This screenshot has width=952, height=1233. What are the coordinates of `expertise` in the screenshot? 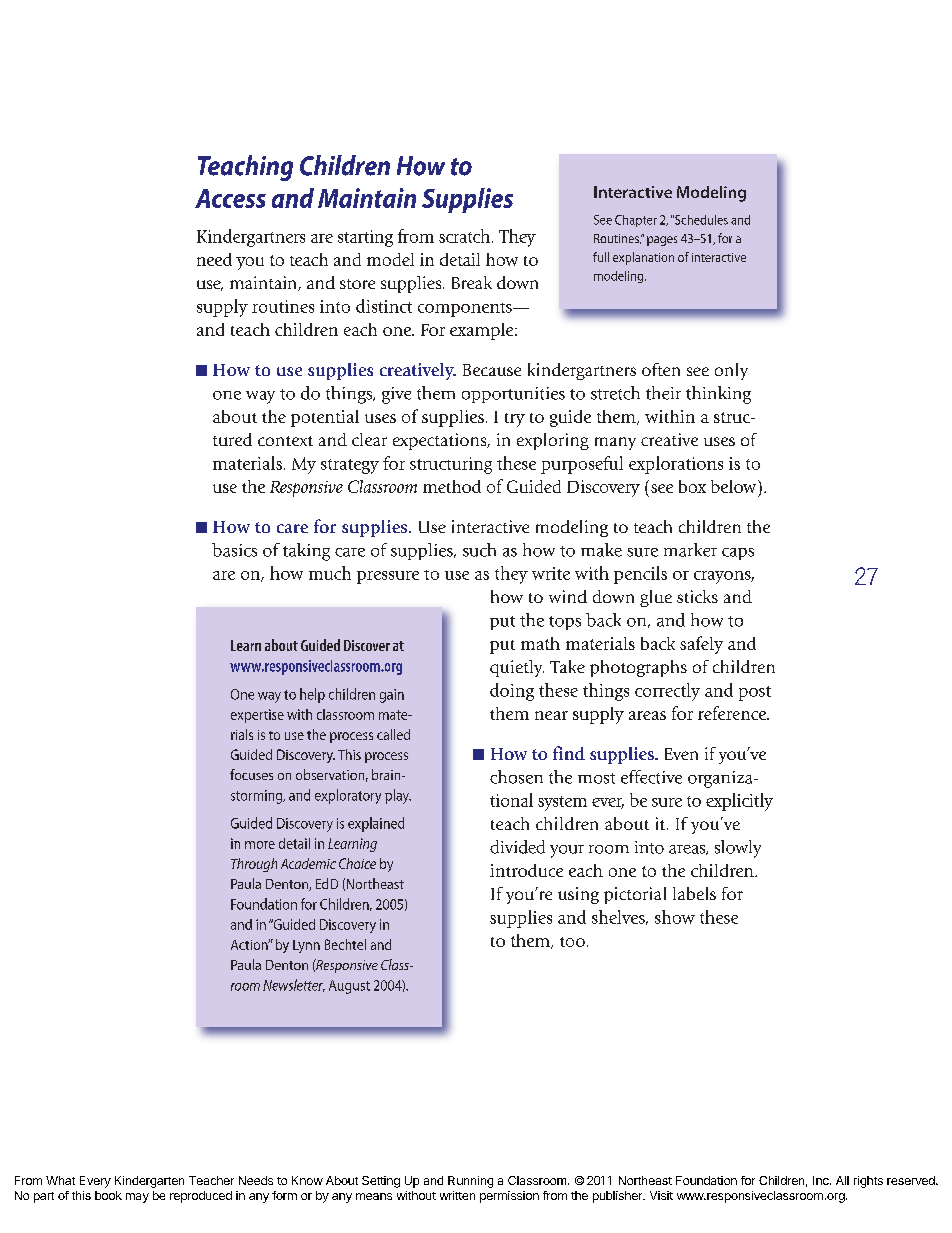 It's located at (257, 716).
